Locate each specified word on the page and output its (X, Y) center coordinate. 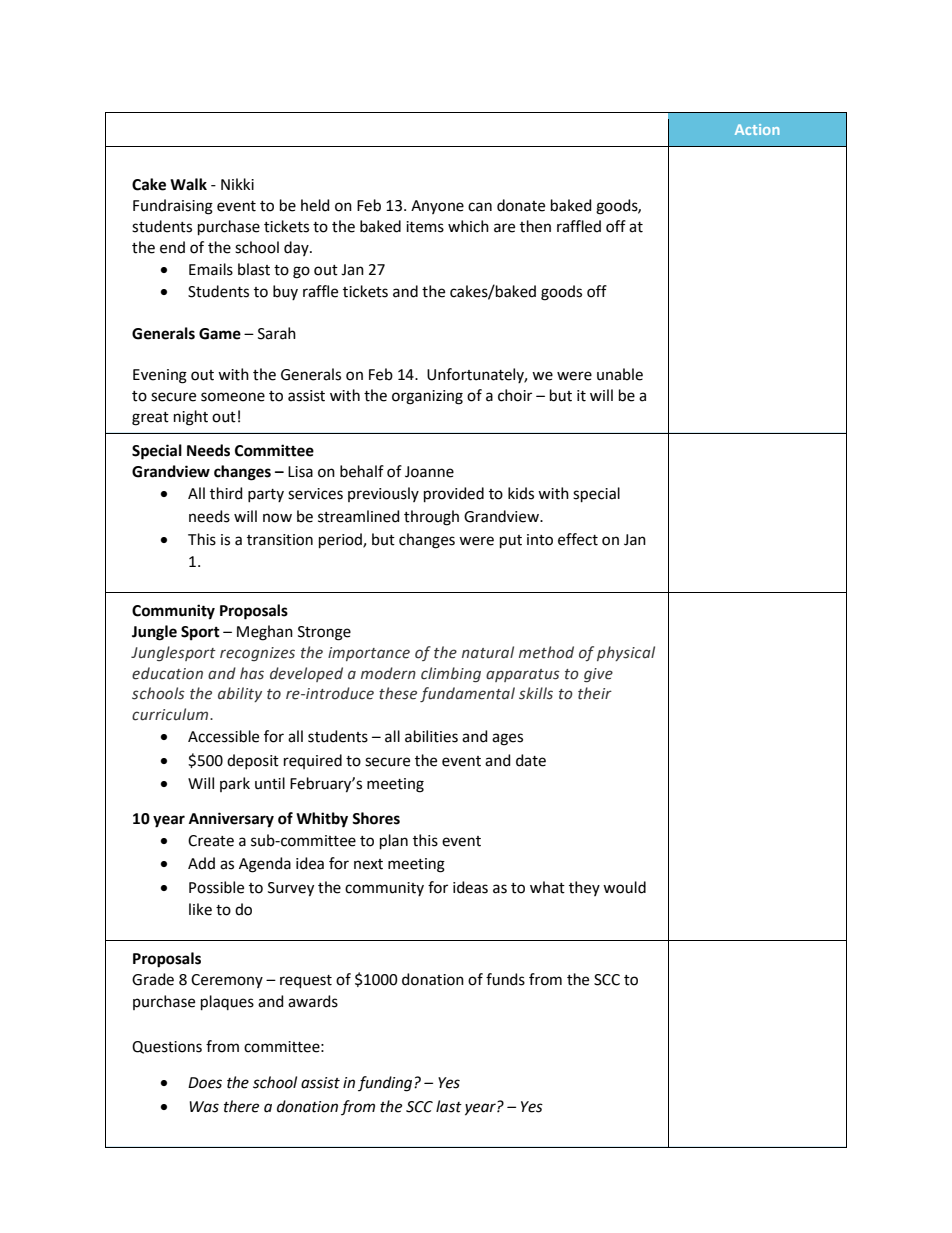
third (226, 493)
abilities (431, 736)
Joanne (429, 472)
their (595, 693)
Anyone (437, 207)
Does (205, 1083)
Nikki (237, 184)
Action (757, 129)
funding (386, 1084)
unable (620, 374)
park (235, 784)
